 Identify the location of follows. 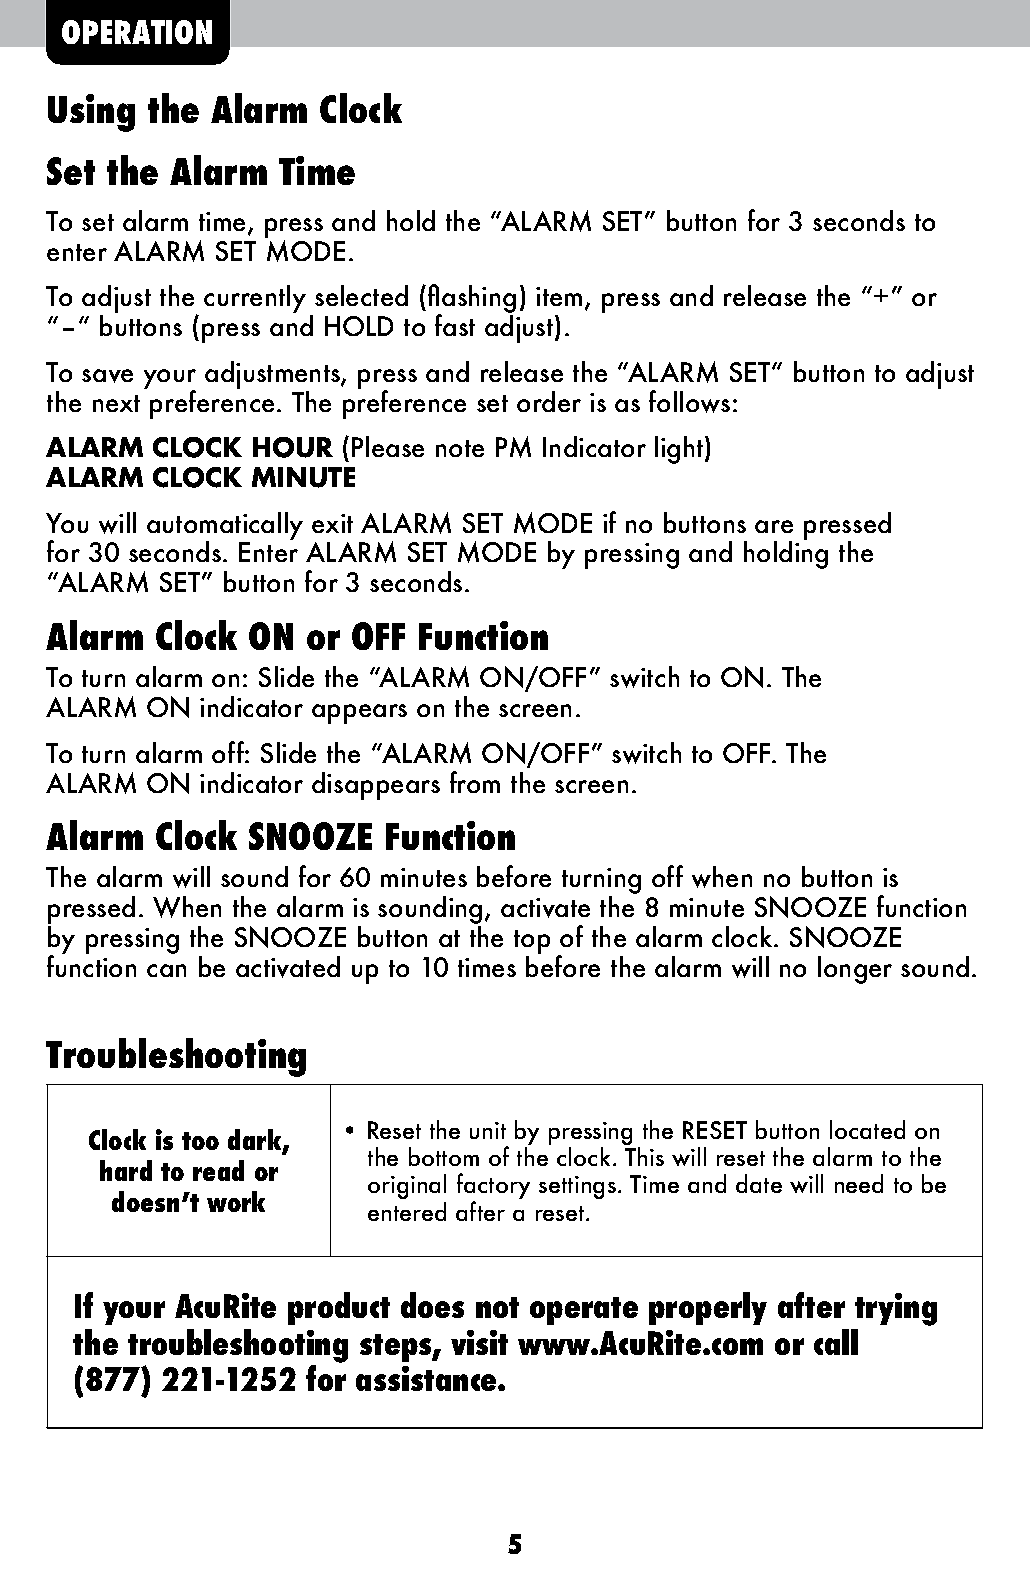
(689, 401).
